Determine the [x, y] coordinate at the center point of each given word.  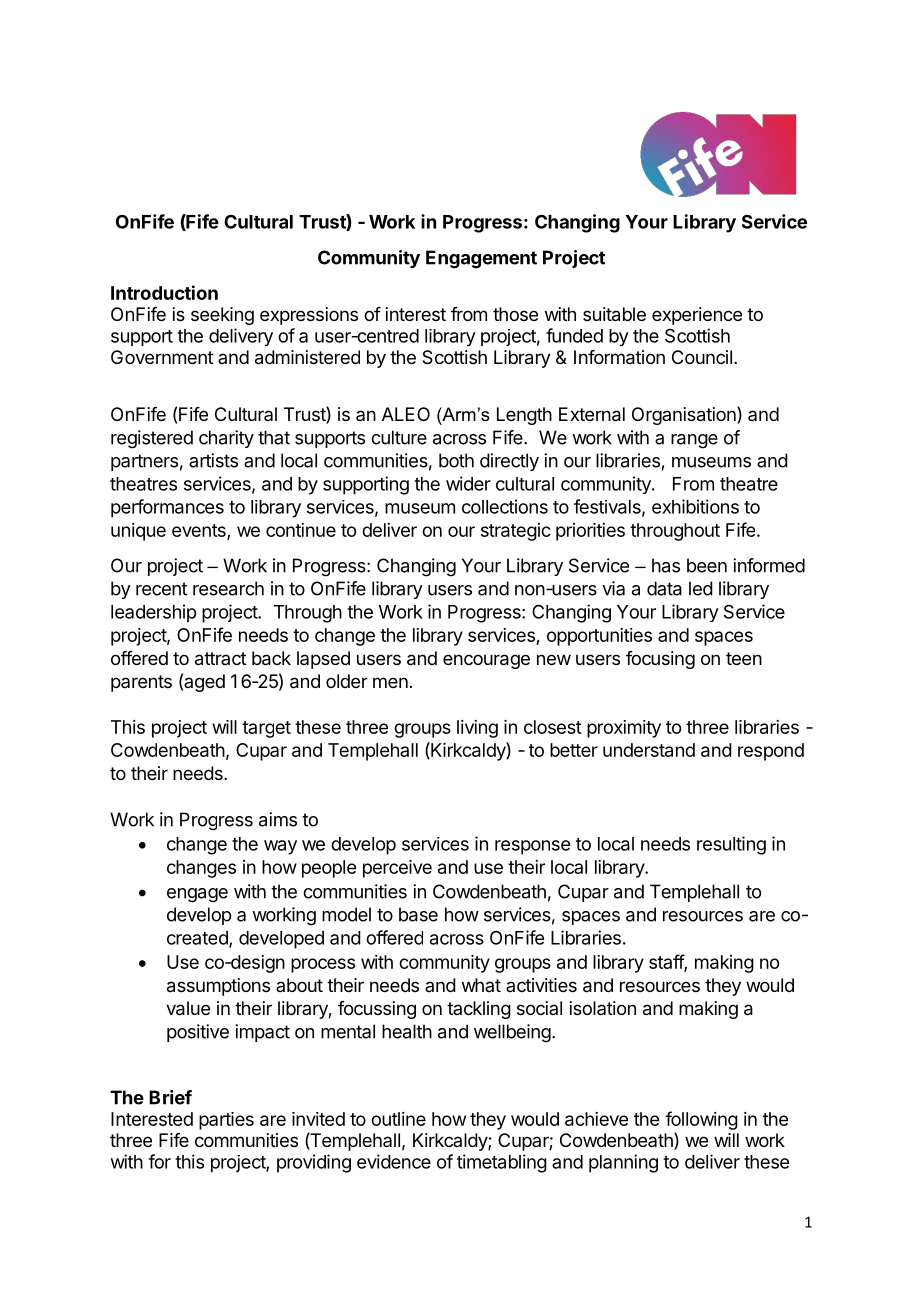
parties [226, 1121]
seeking [222, 316]
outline [398, 1119]
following [701, 1120]
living [477, 729]
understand [649, 750]
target [266, 729]
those [515, 314]
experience [697, 316]
